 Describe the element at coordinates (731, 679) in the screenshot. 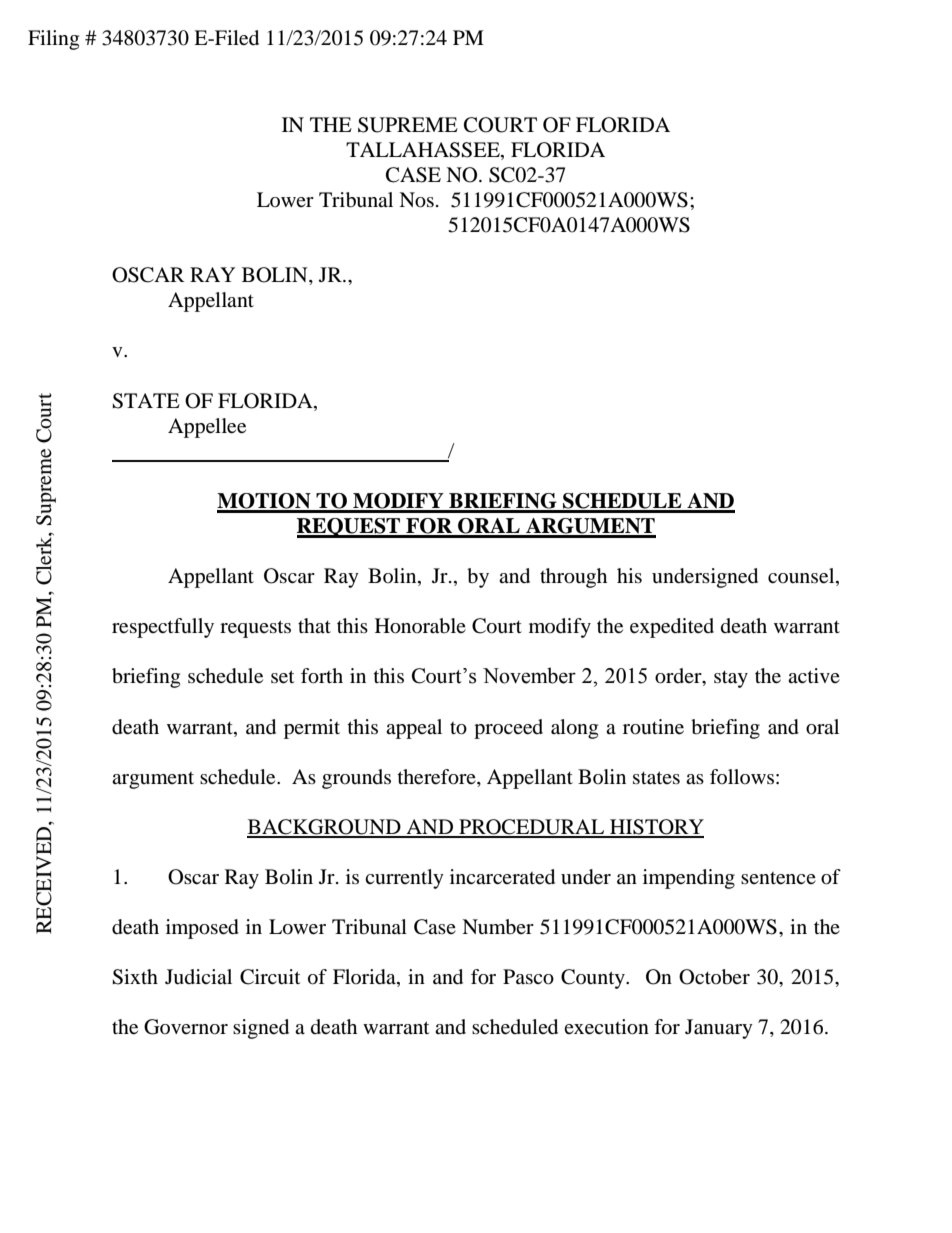

I see `stay` at that location.
